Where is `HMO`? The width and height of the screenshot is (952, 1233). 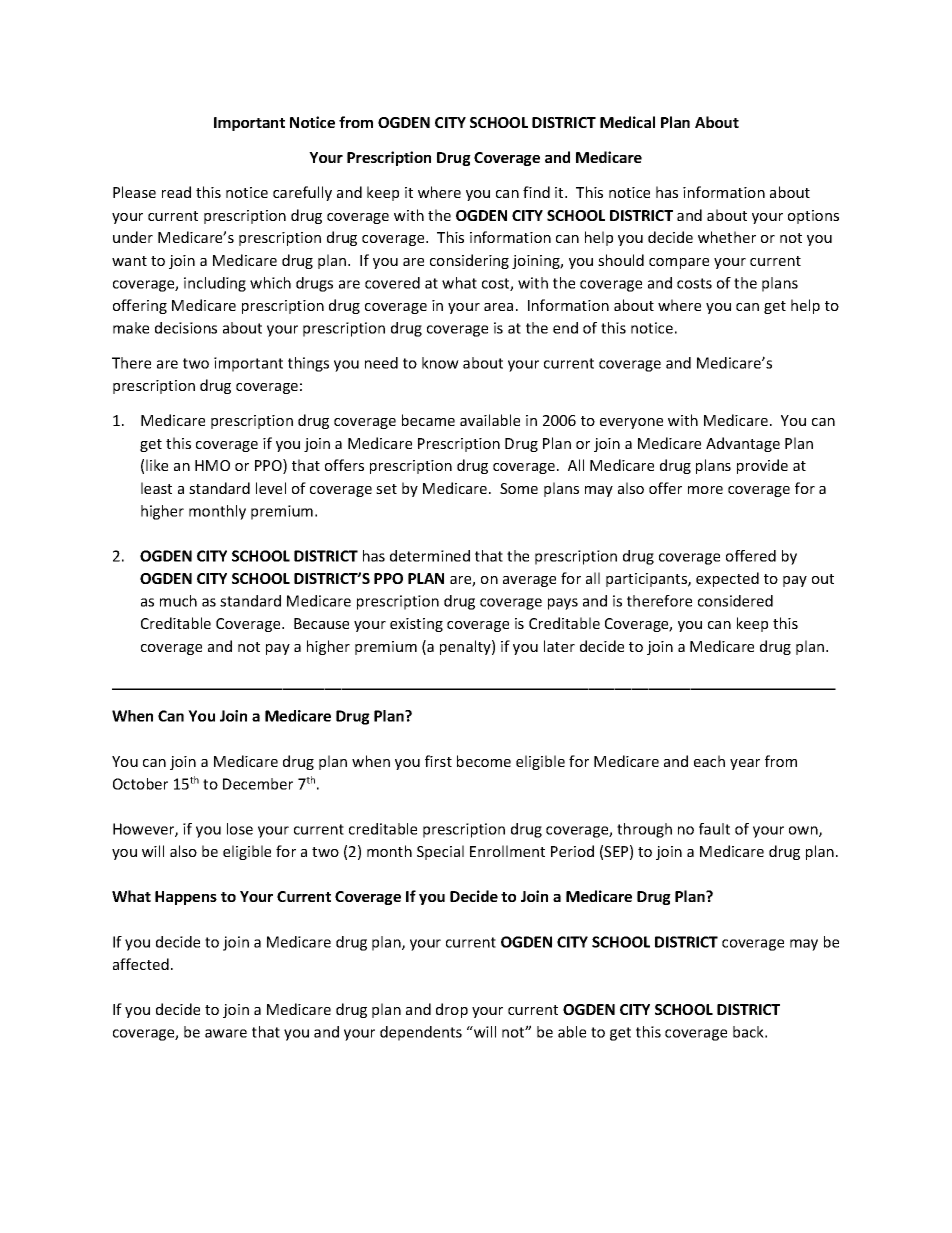
HMO is located at coordinates (212, 465).
